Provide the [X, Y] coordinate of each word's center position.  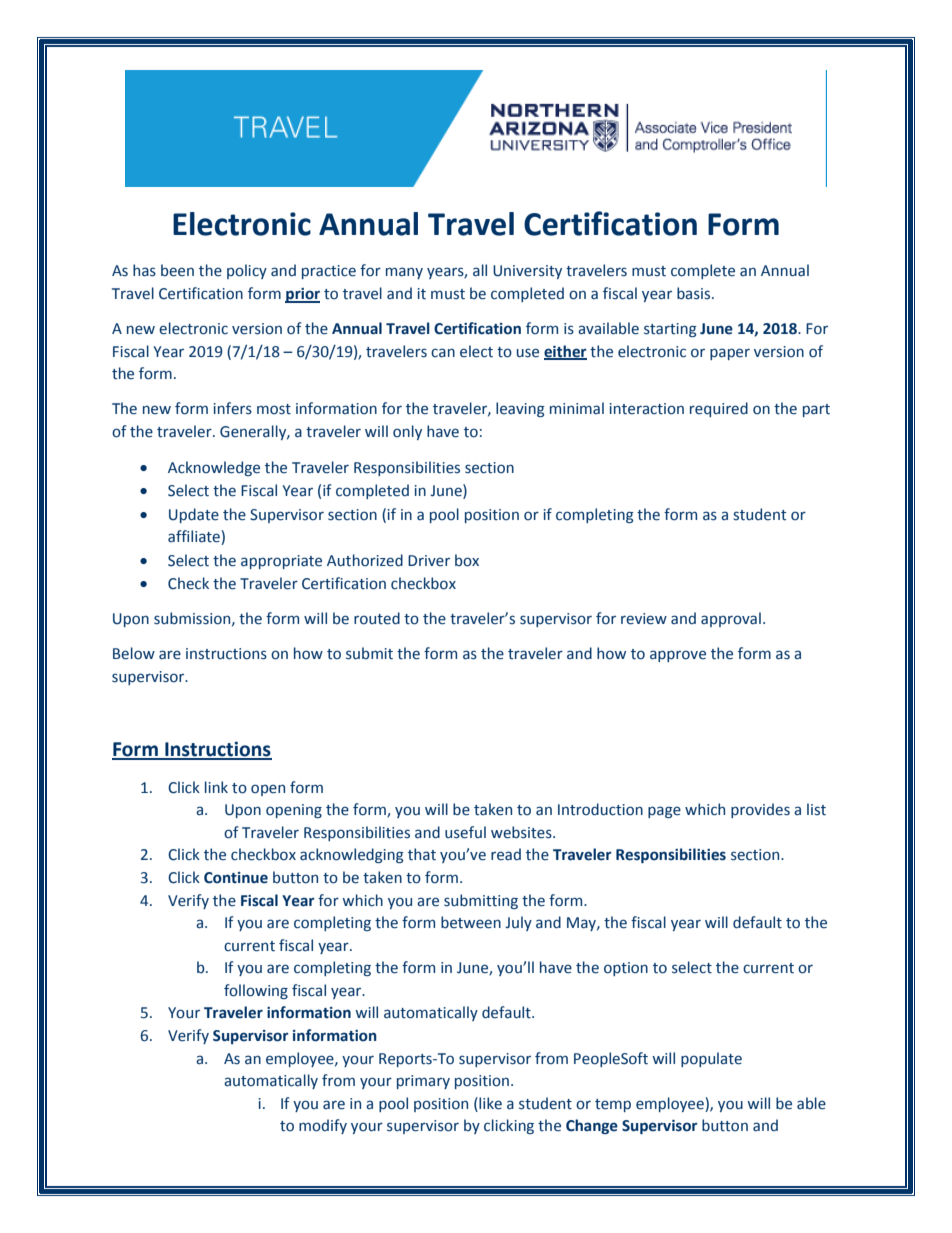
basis [695, 293]
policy [247, 271]
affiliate [195, 537]
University [527, 272]
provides [760, 810]
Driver [429, 561]
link [216, 787]
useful [465, 832]
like [489, 1103]
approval [731, 619]
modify [323, 1126]
